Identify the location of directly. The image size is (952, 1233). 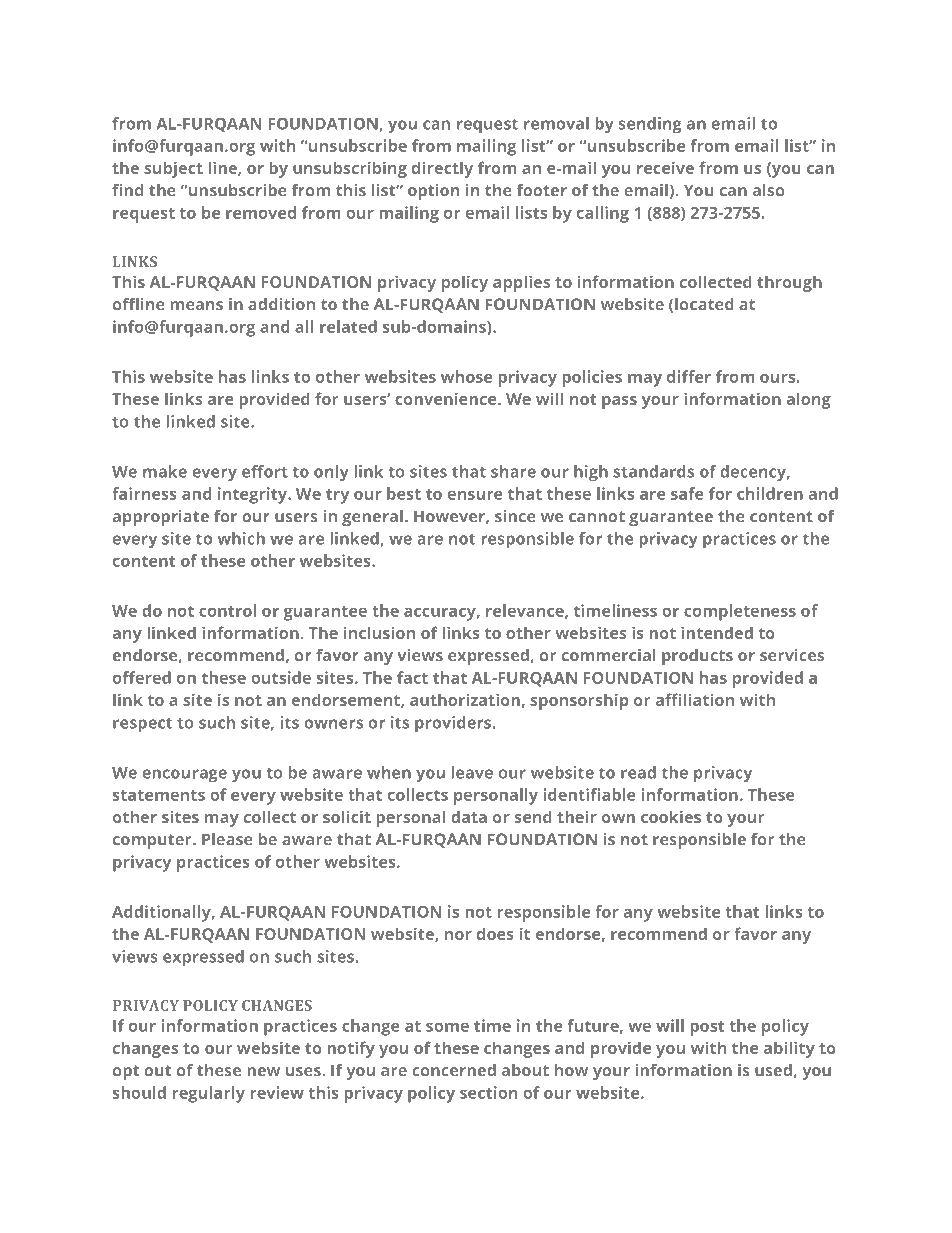
(442, 169).
